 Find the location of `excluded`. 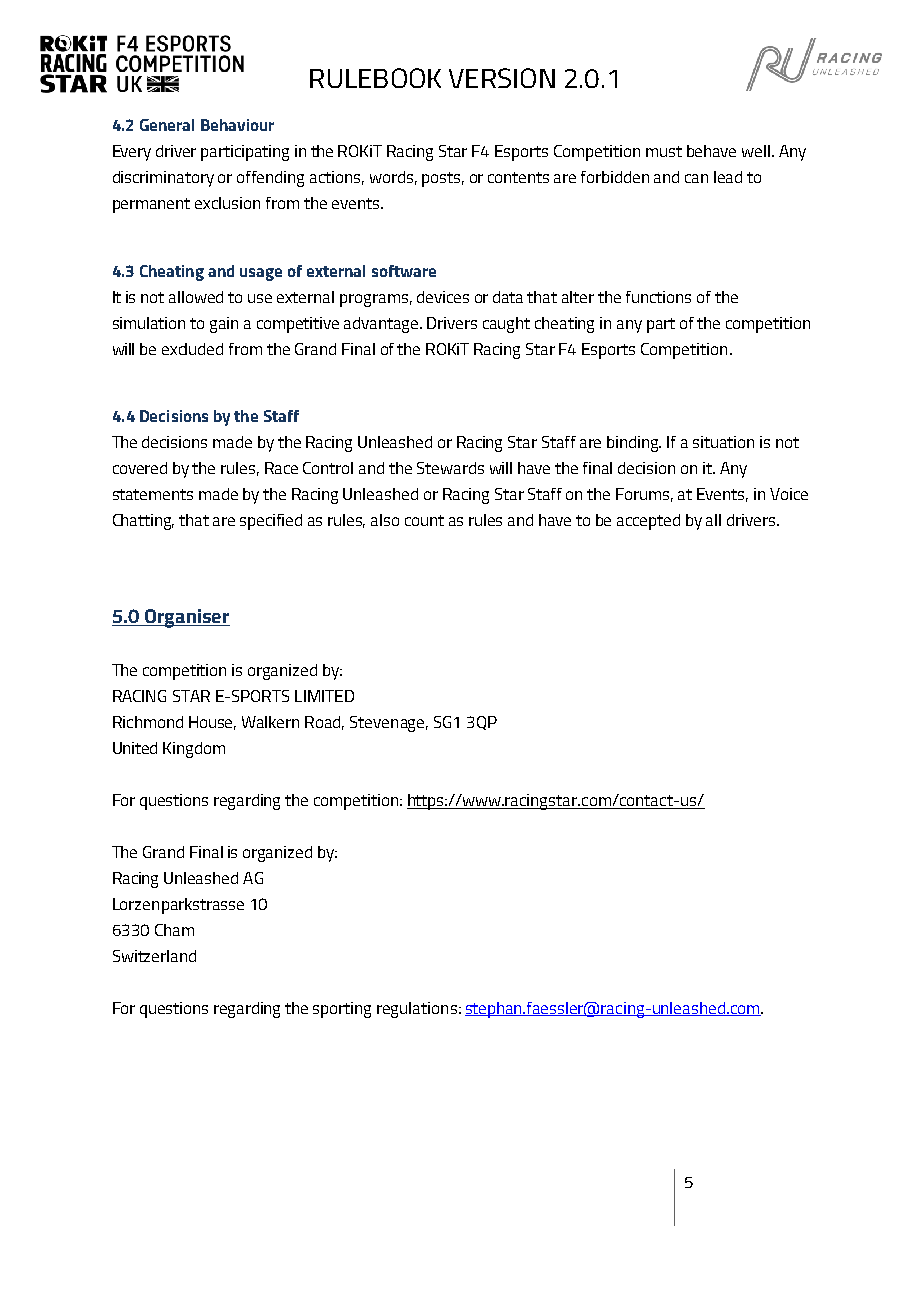

excluded is located at coordinates (192, 349).
